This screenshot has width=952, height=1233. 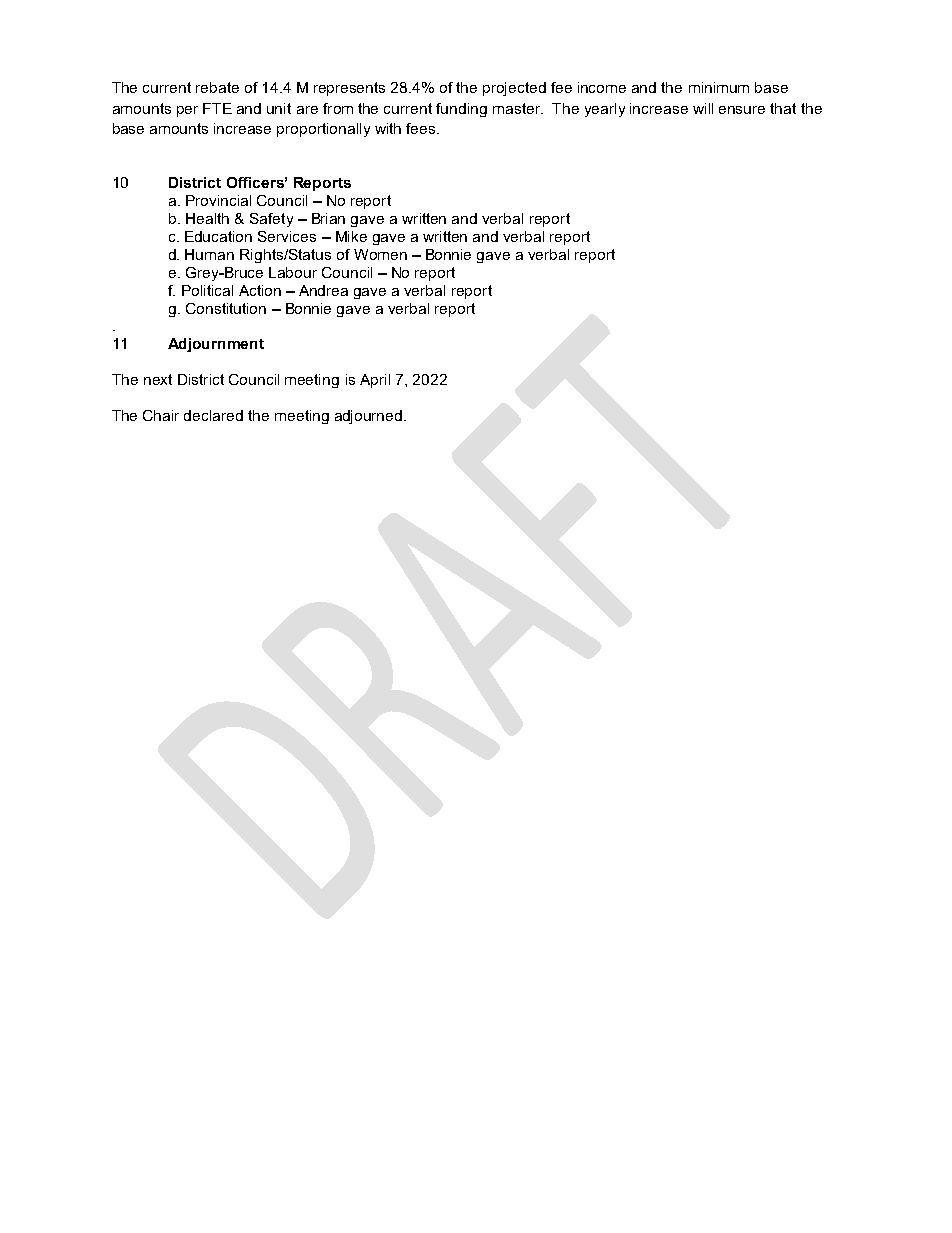 What do you see at coordinates (461, 110) in the screenshot?
I see `funding` at bounding box center [461, 110].
